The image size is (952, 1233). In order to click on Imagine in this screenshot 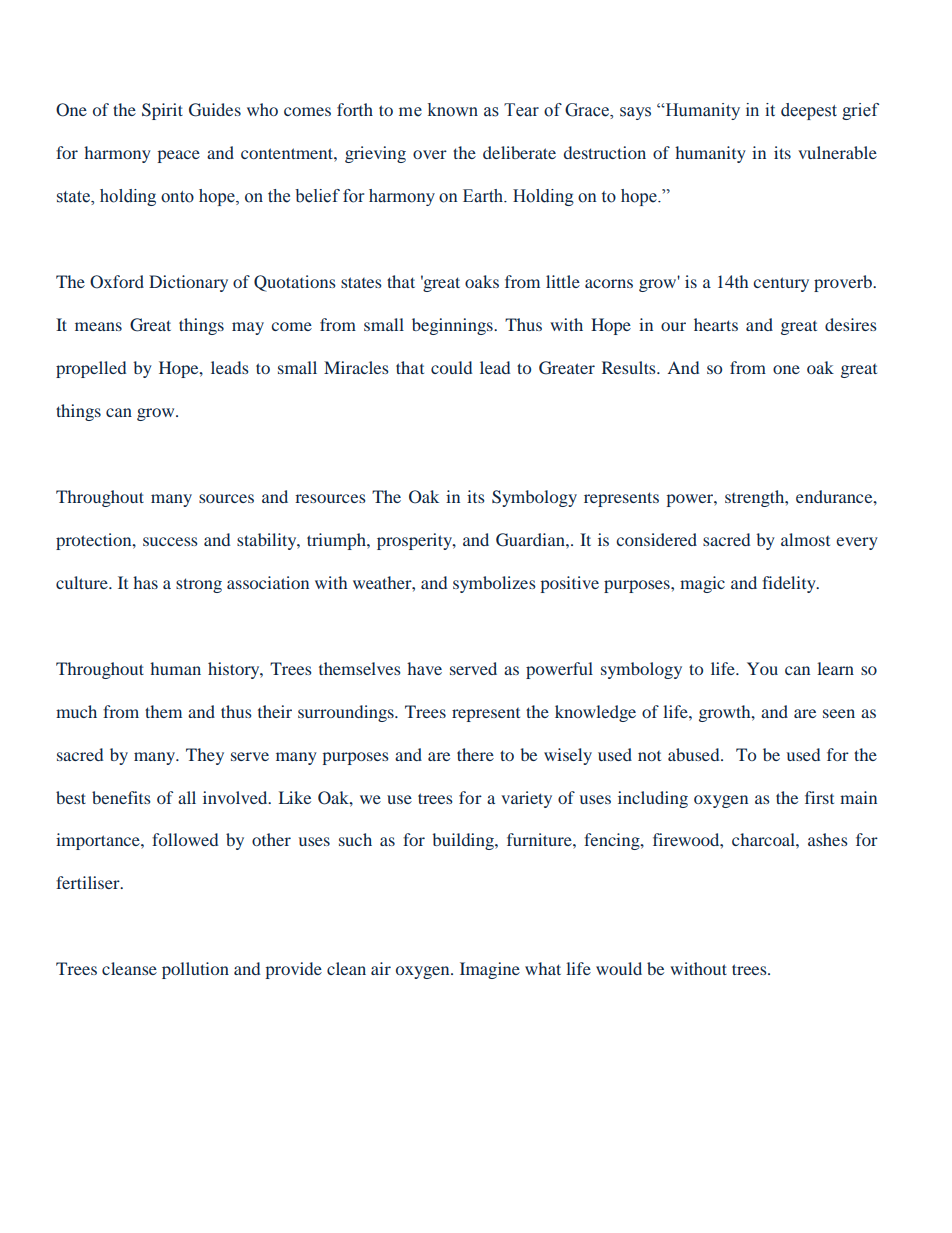, I will do `click(490, 970)`.
